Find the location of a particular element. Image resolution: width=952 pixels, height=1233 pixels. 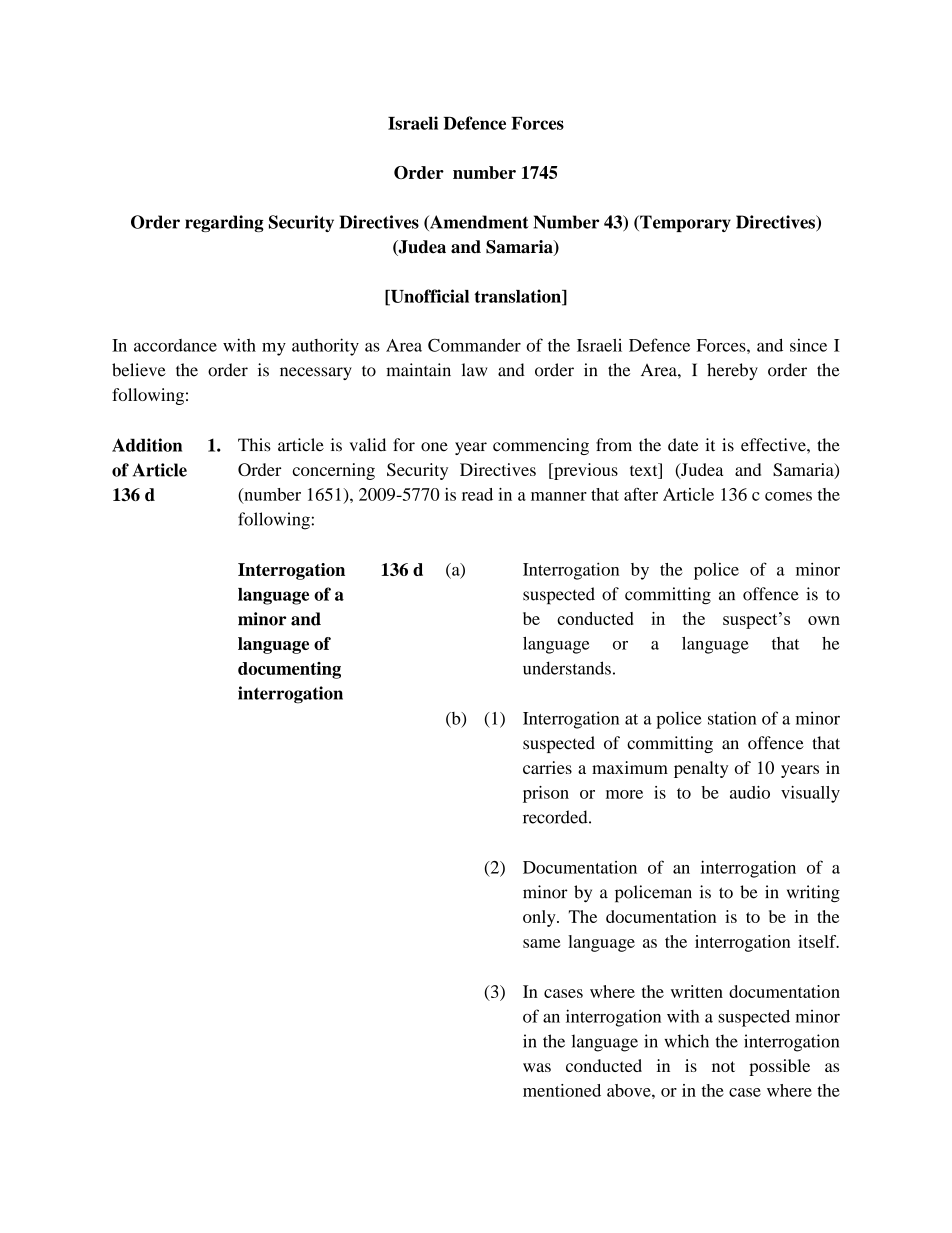

translation is located at coordinates (518, 297).
